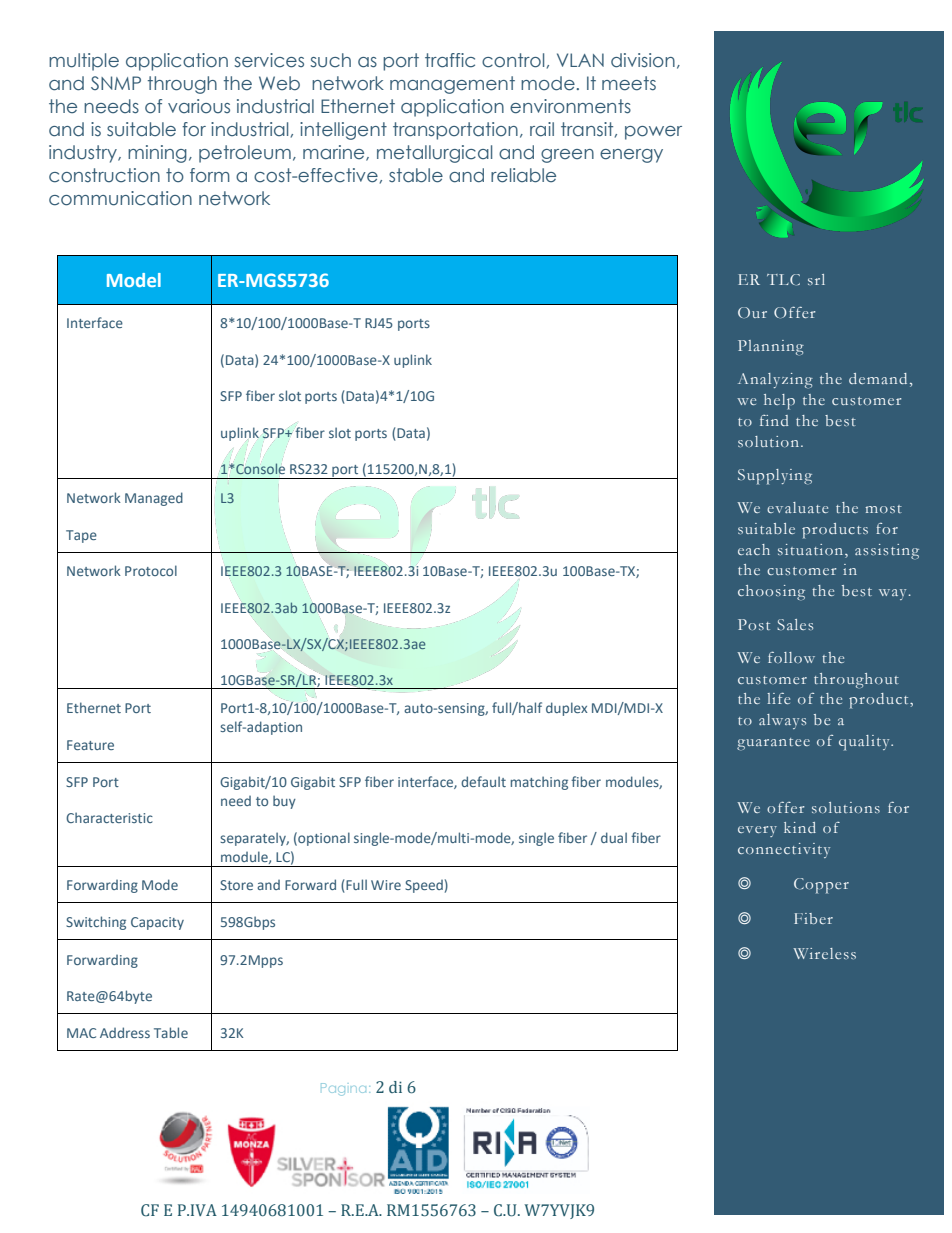  I want to click on Planning, so click(771, 347).
